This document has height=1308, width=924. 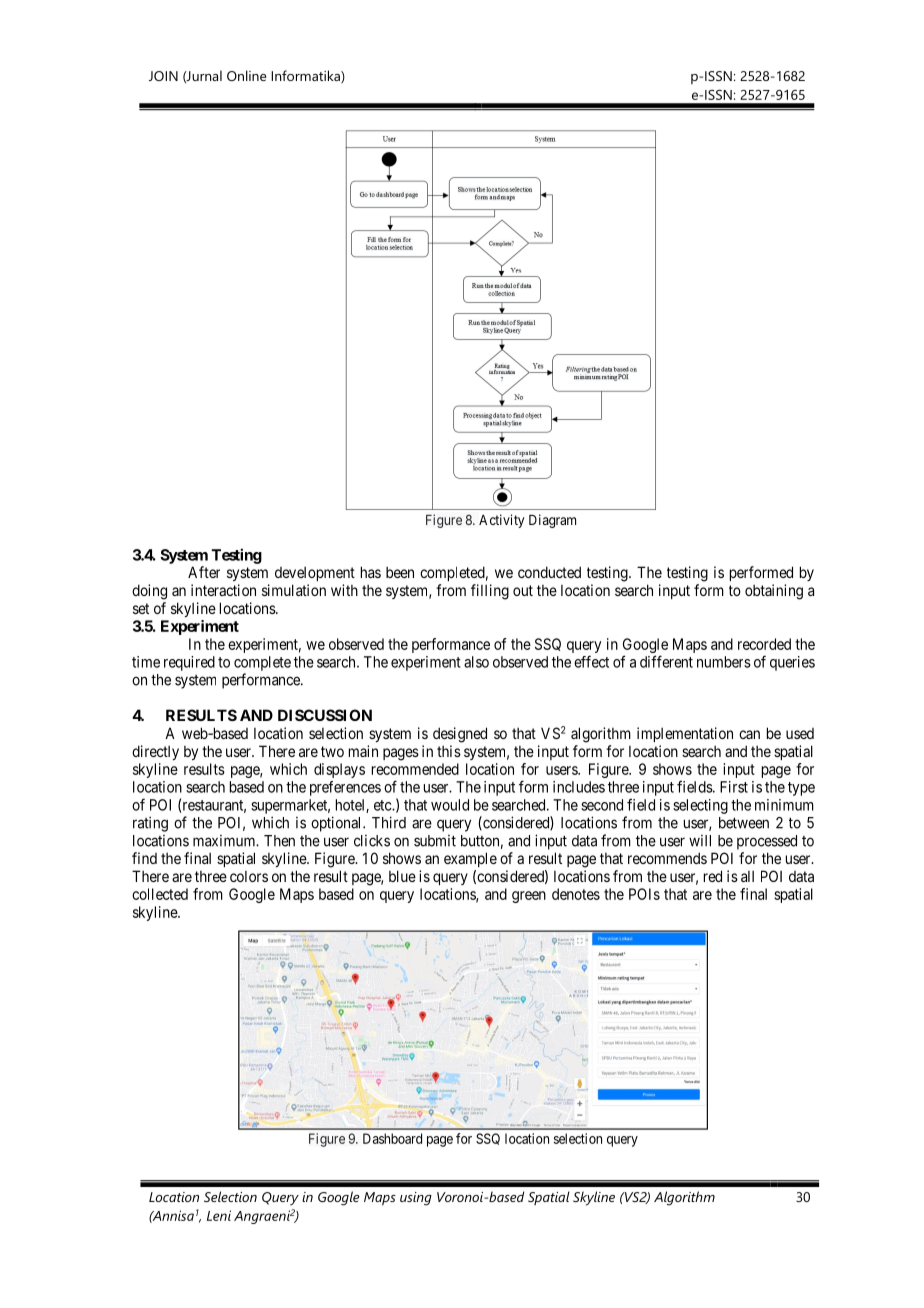 What do you see at coordinates (552, 521) in the document?
I see `Diagram` at bounding box center [552, 521].
